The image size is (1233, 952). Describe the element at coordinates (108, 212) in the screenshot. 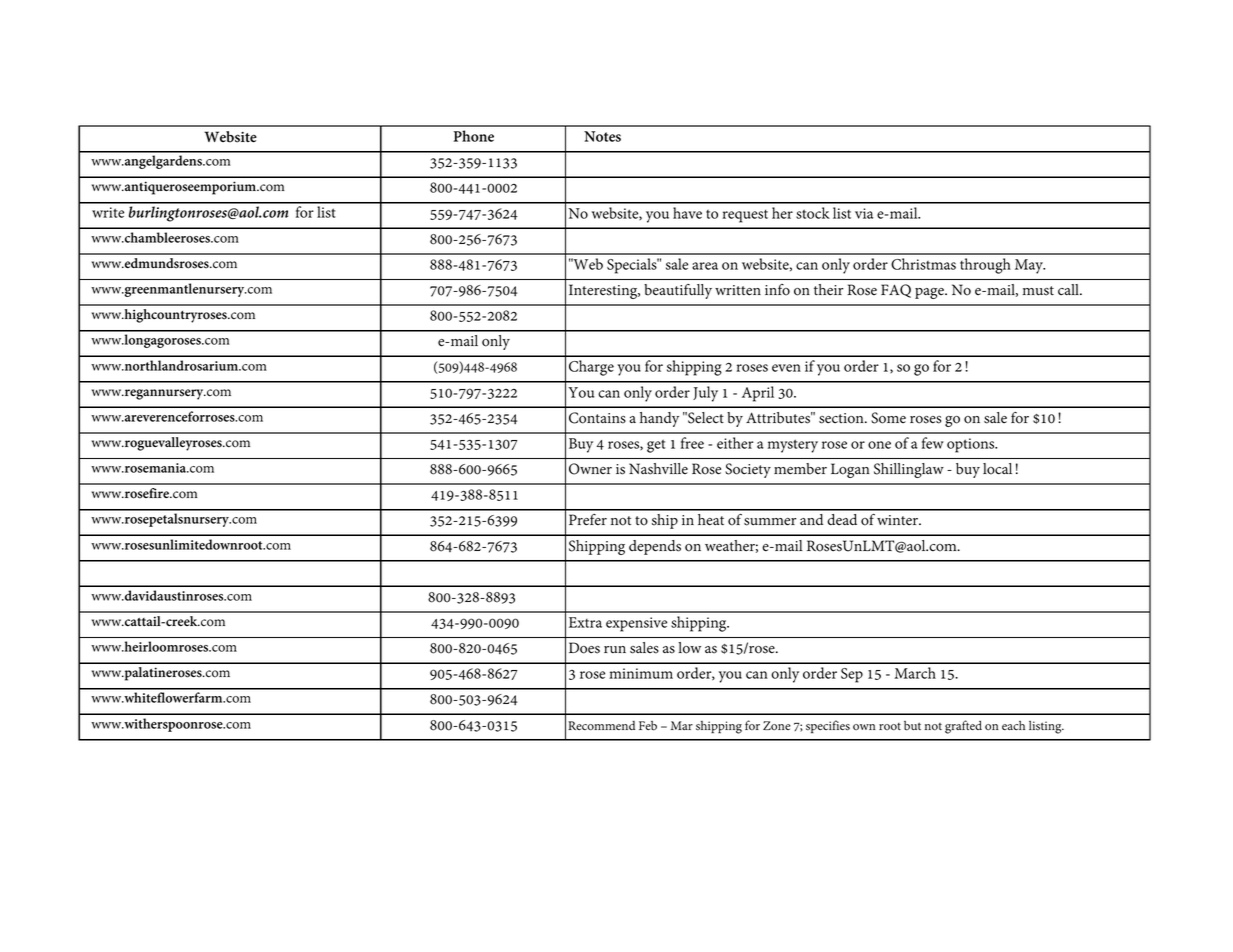

I see `write` at that location.
